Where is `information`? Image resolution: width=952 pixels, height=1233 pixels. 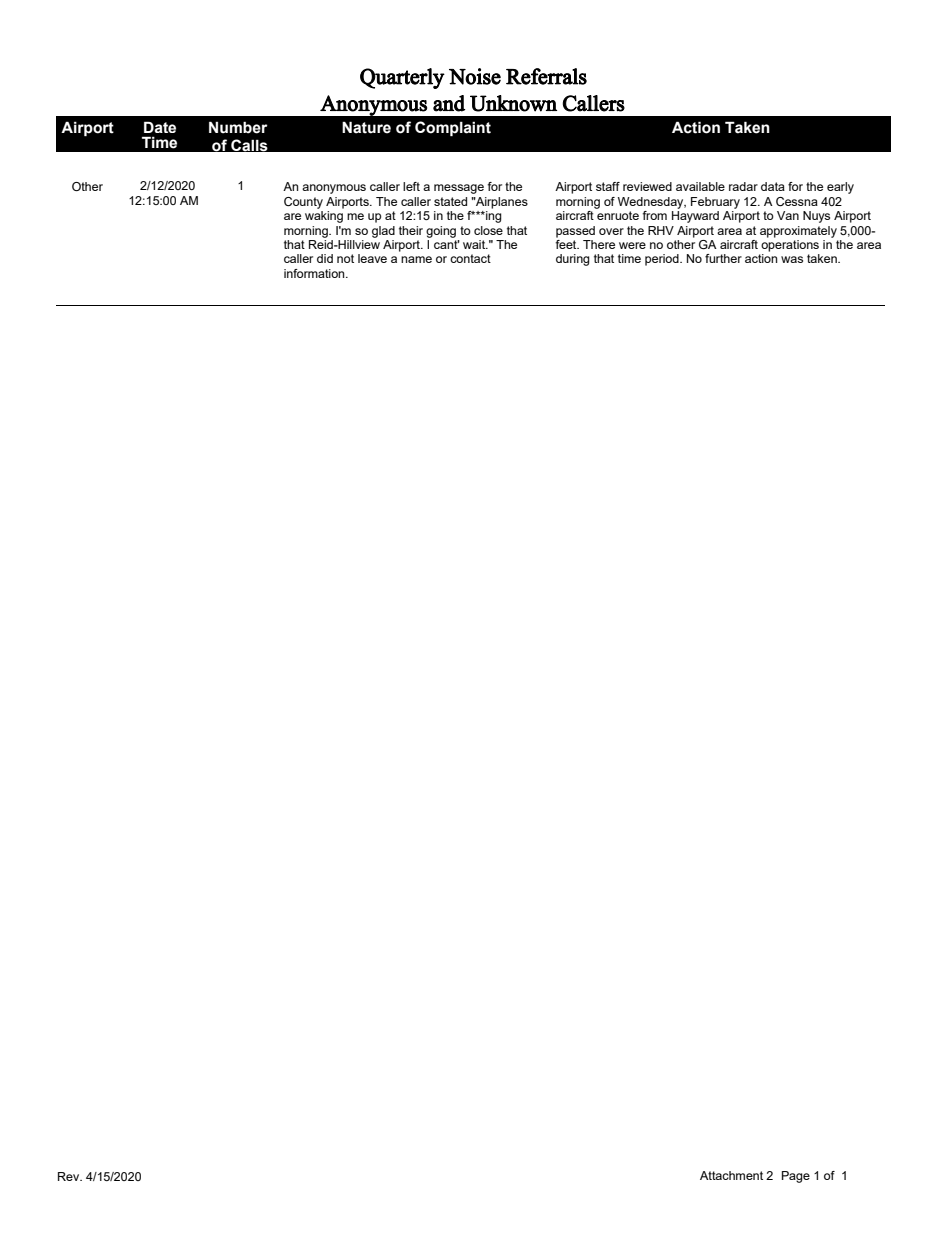 information is located at coordinates (315, 273).
